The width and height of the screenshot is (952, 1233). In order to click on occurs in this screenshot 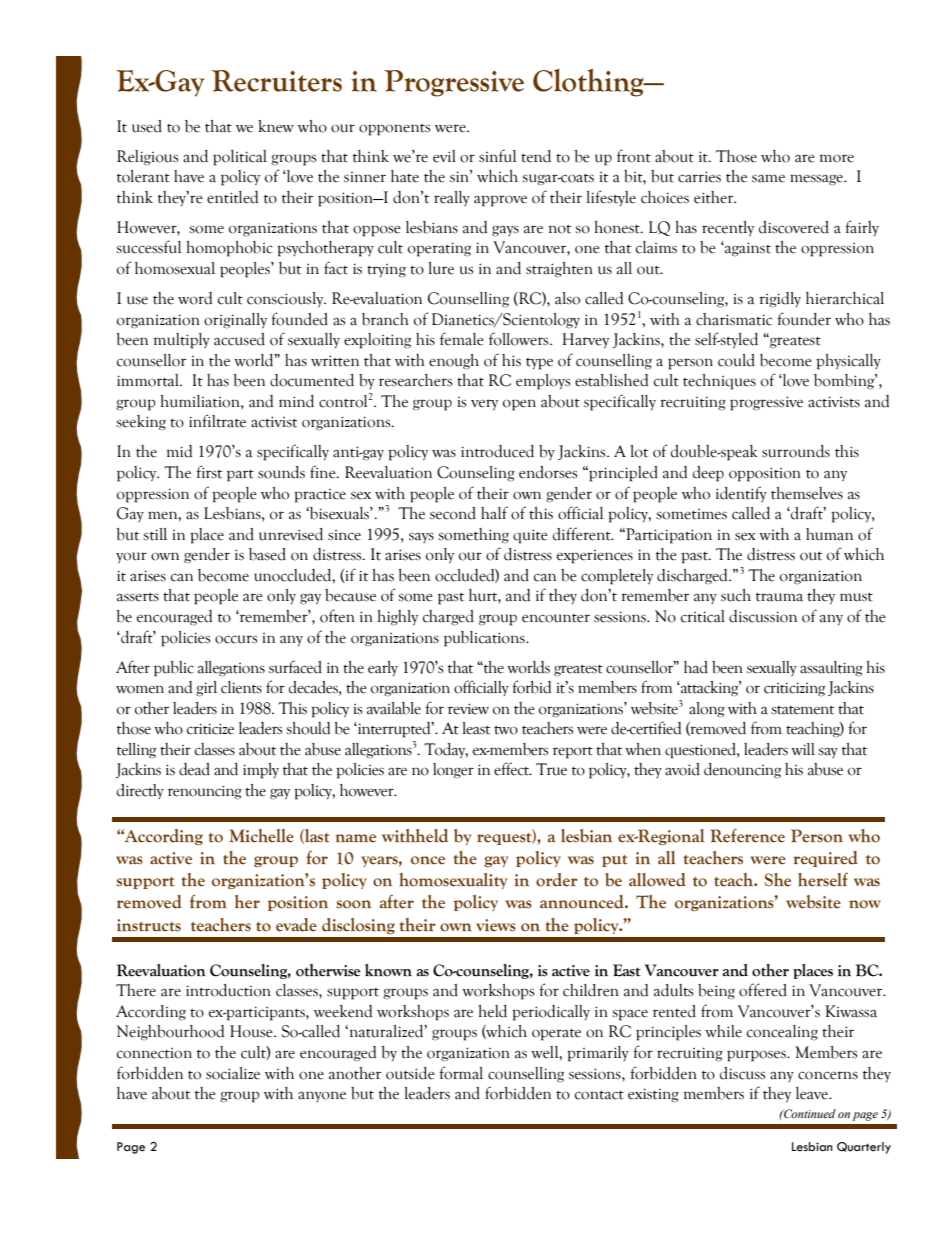, I will do `click(236, 639)`.
